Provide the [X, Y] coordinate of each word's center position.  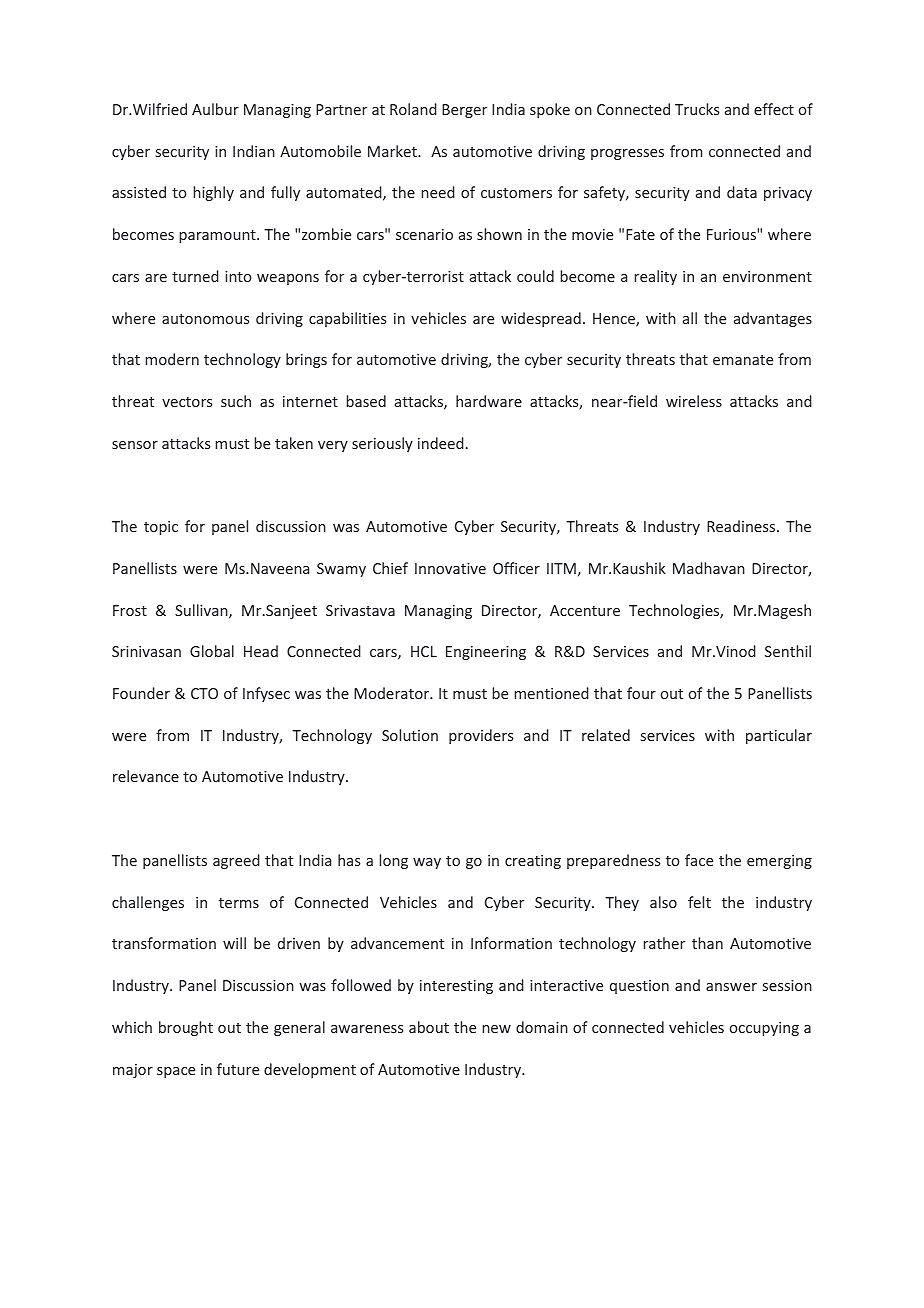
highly [213, 193]
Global [212, 651]
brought [186, 1028]
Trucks [697, 109]
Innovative [450, 568]
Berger [464, 111]
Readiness [742, 526]
